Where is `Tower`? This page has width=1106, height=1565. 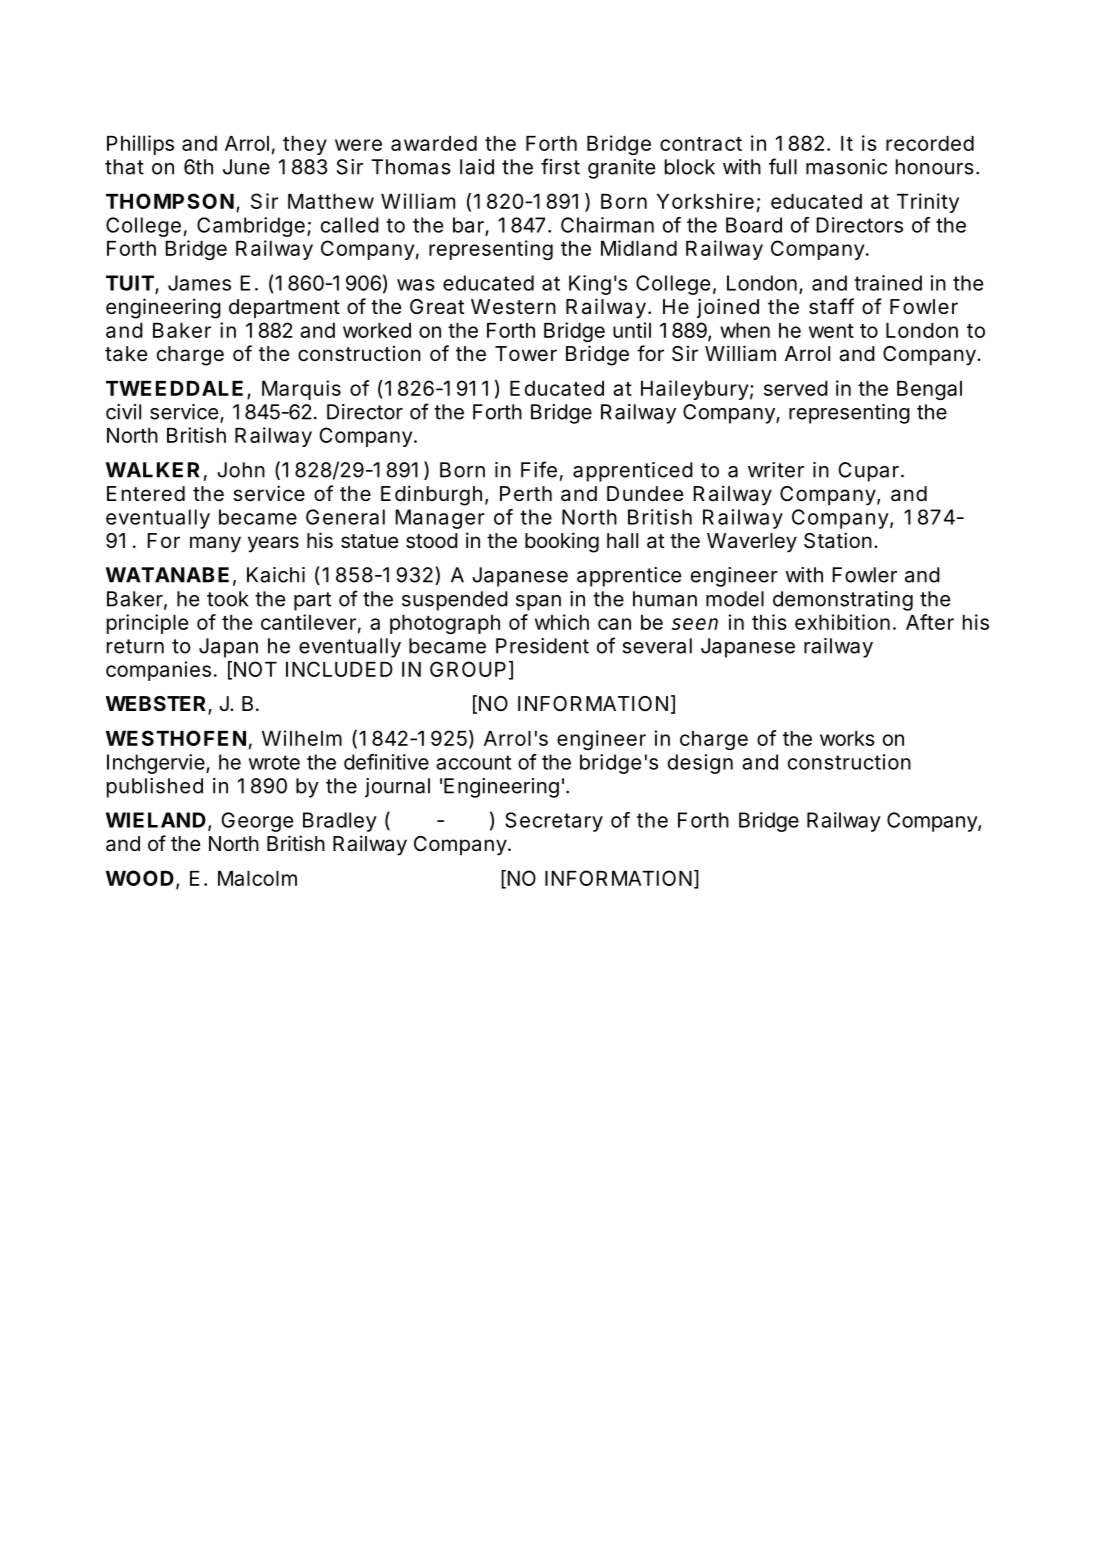
Tower is located at coordinates (526, 353).
